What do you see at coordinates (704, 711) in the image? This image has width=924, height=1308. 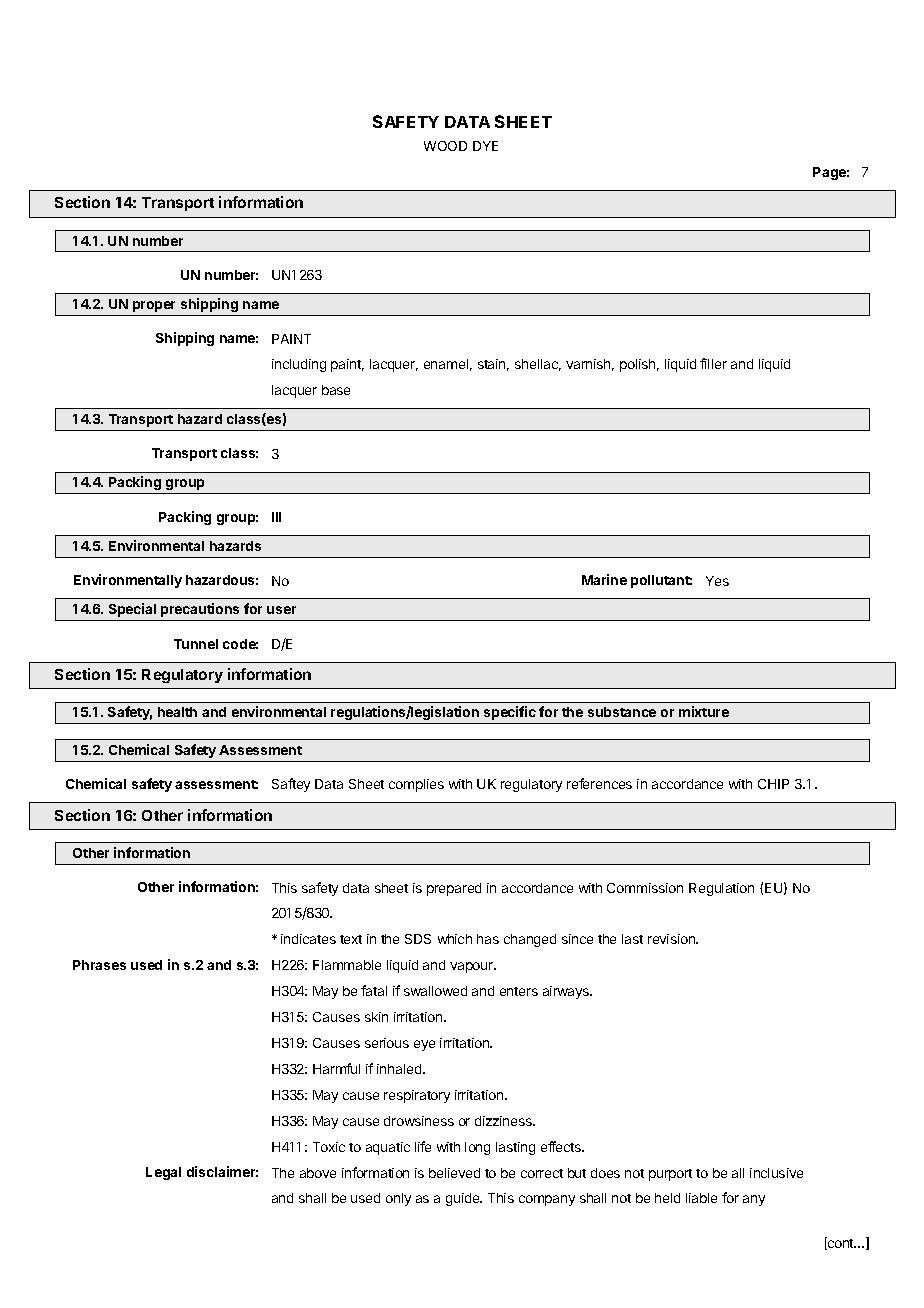 I see `mixture` at bounding box center [704, 711].
